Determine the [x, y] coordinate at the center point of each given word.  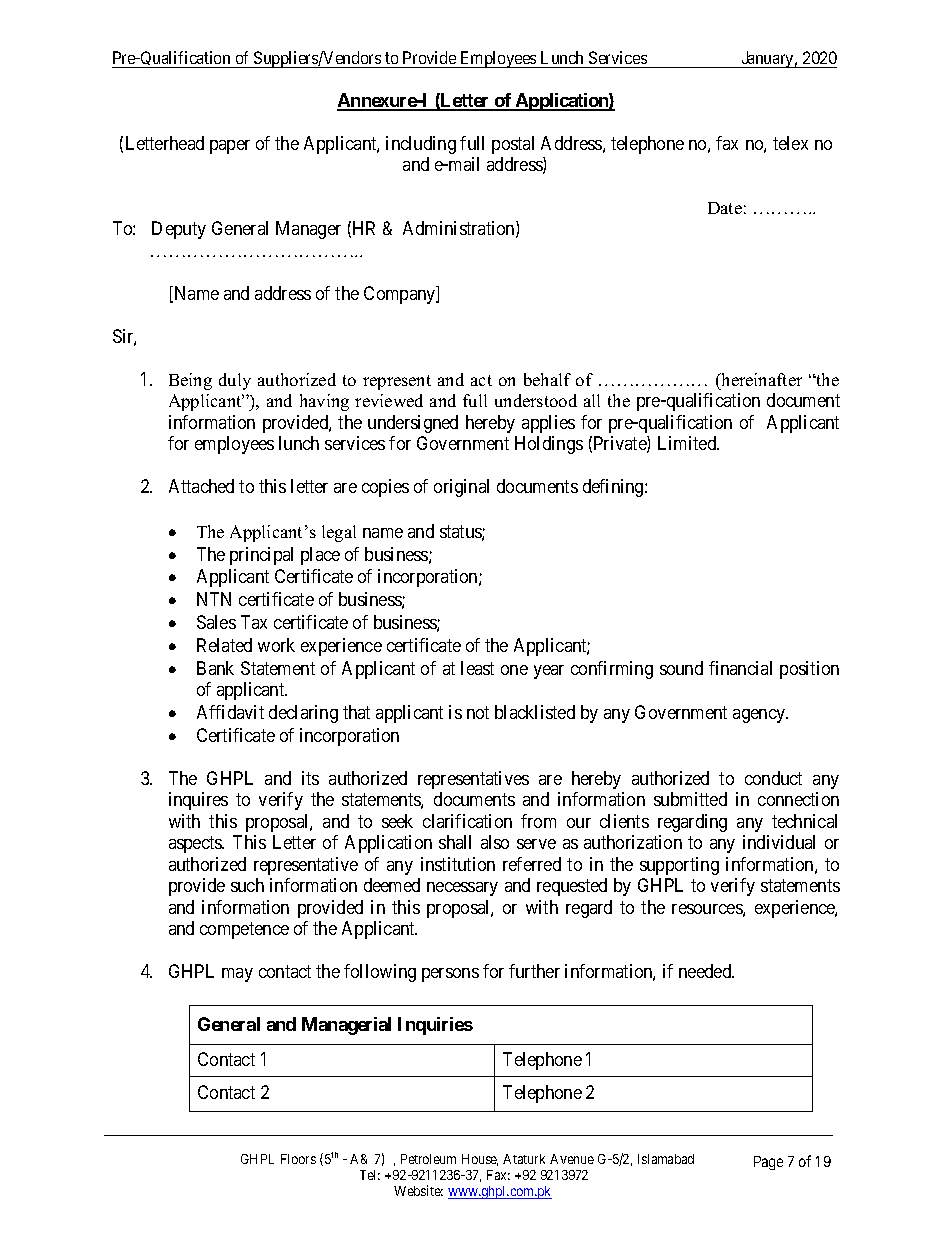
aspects [196, 844]
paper [230, 147]
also [495, 842]
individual [779, 842]
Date [725, 208]
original [461, 488]
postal [513, 145]
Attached [201, 486]
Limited [688, 443]
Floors [298, 1159]
